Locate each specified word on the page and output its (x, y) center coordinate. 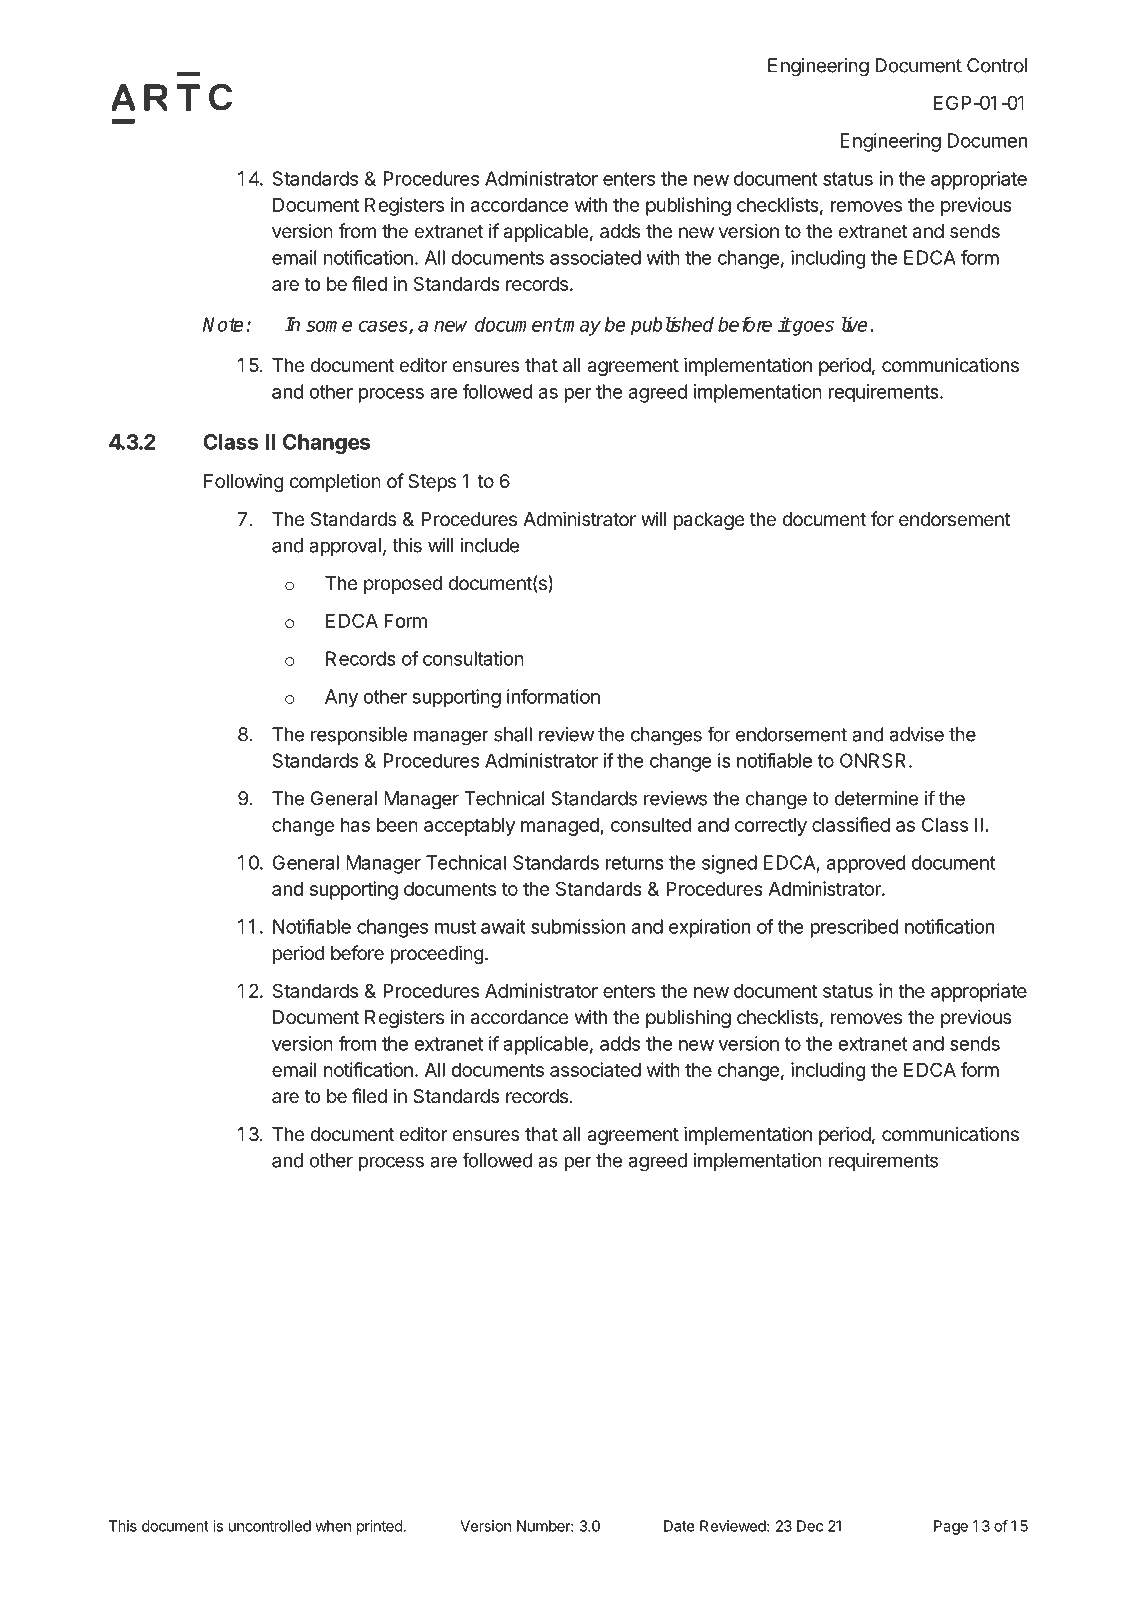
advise (917, 734)
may (581, 328)
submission (578, 926)
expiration (709, 928)
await (503, 926)
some (329, 326)
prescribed (854, 928)
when (333, 1526)
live (854, 324)
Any (341, 698)
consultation (473, 658)
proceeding (437, 954)
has (355, 825)
